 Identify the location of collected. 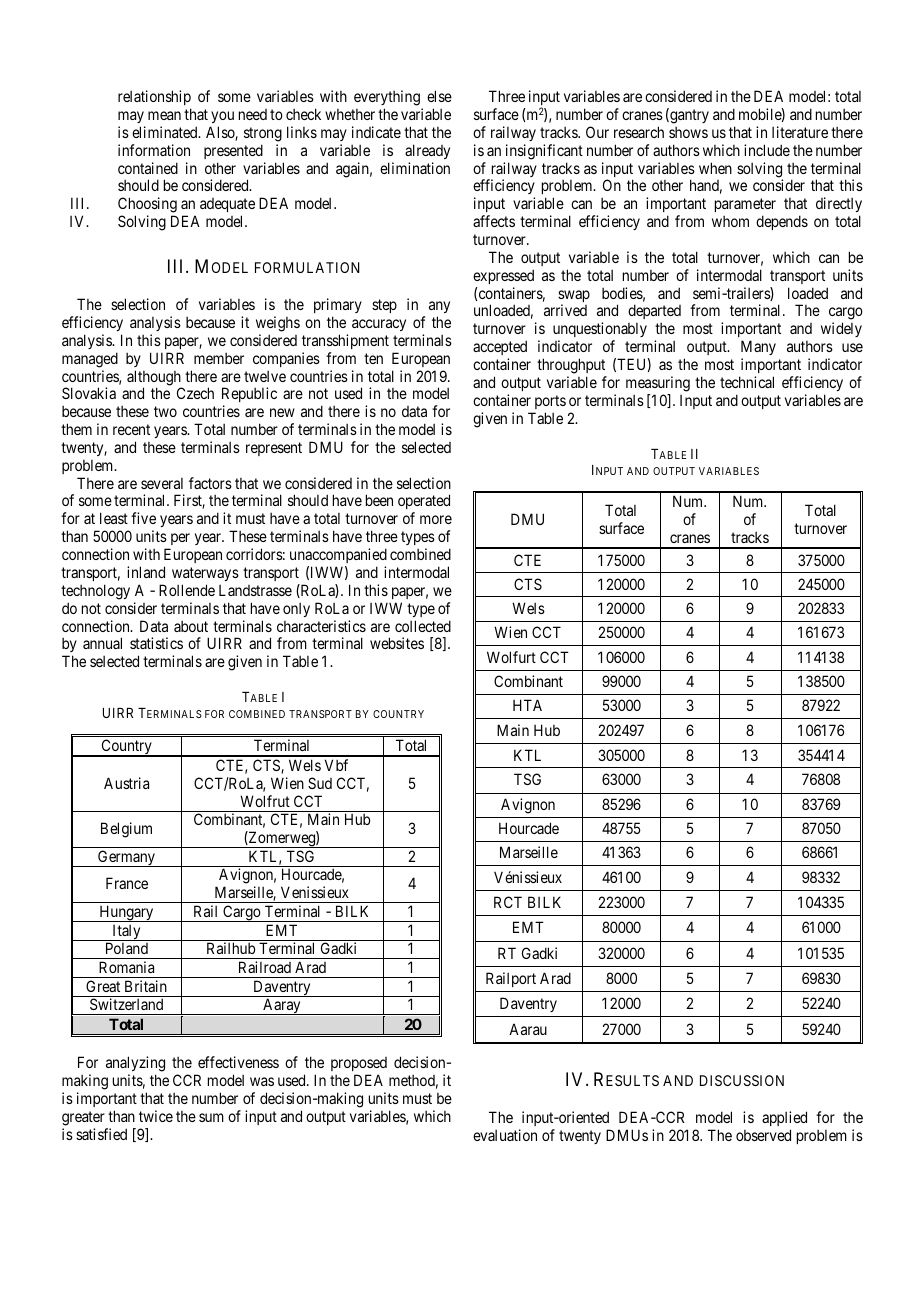
(423, 626).
